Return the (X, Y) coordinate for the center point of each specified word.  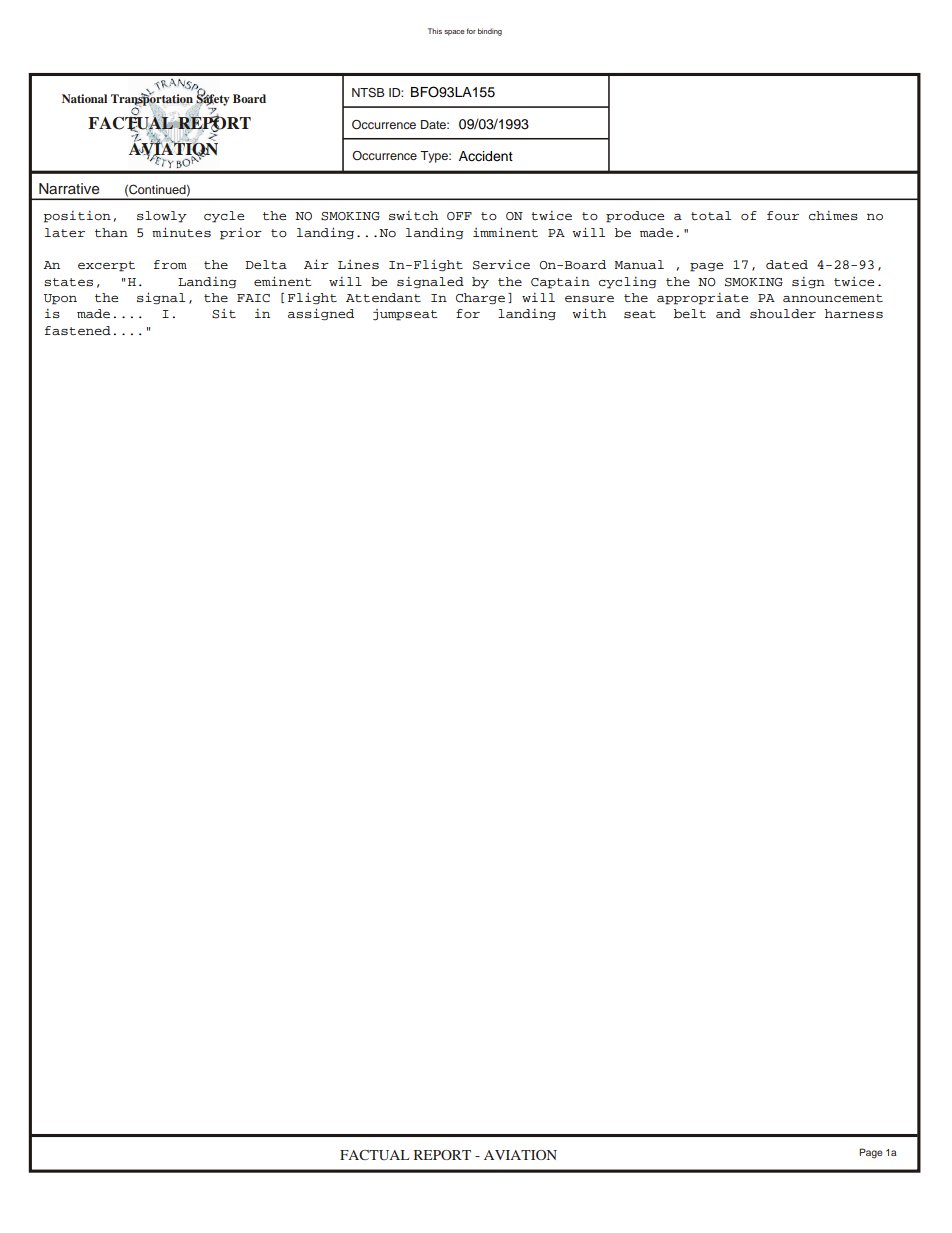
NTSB (368, 93)
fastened (78, 330)
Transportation (152, 100)
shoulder (783, 313)
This (435, 31)
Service (501, 265)
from (170, 264)
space (454, 33)
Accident (486, 156)
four (783, 216)
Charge (480, 299)
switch (414, 215)
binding (490, 32)
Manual (639, 264)
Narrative (69, 189)
